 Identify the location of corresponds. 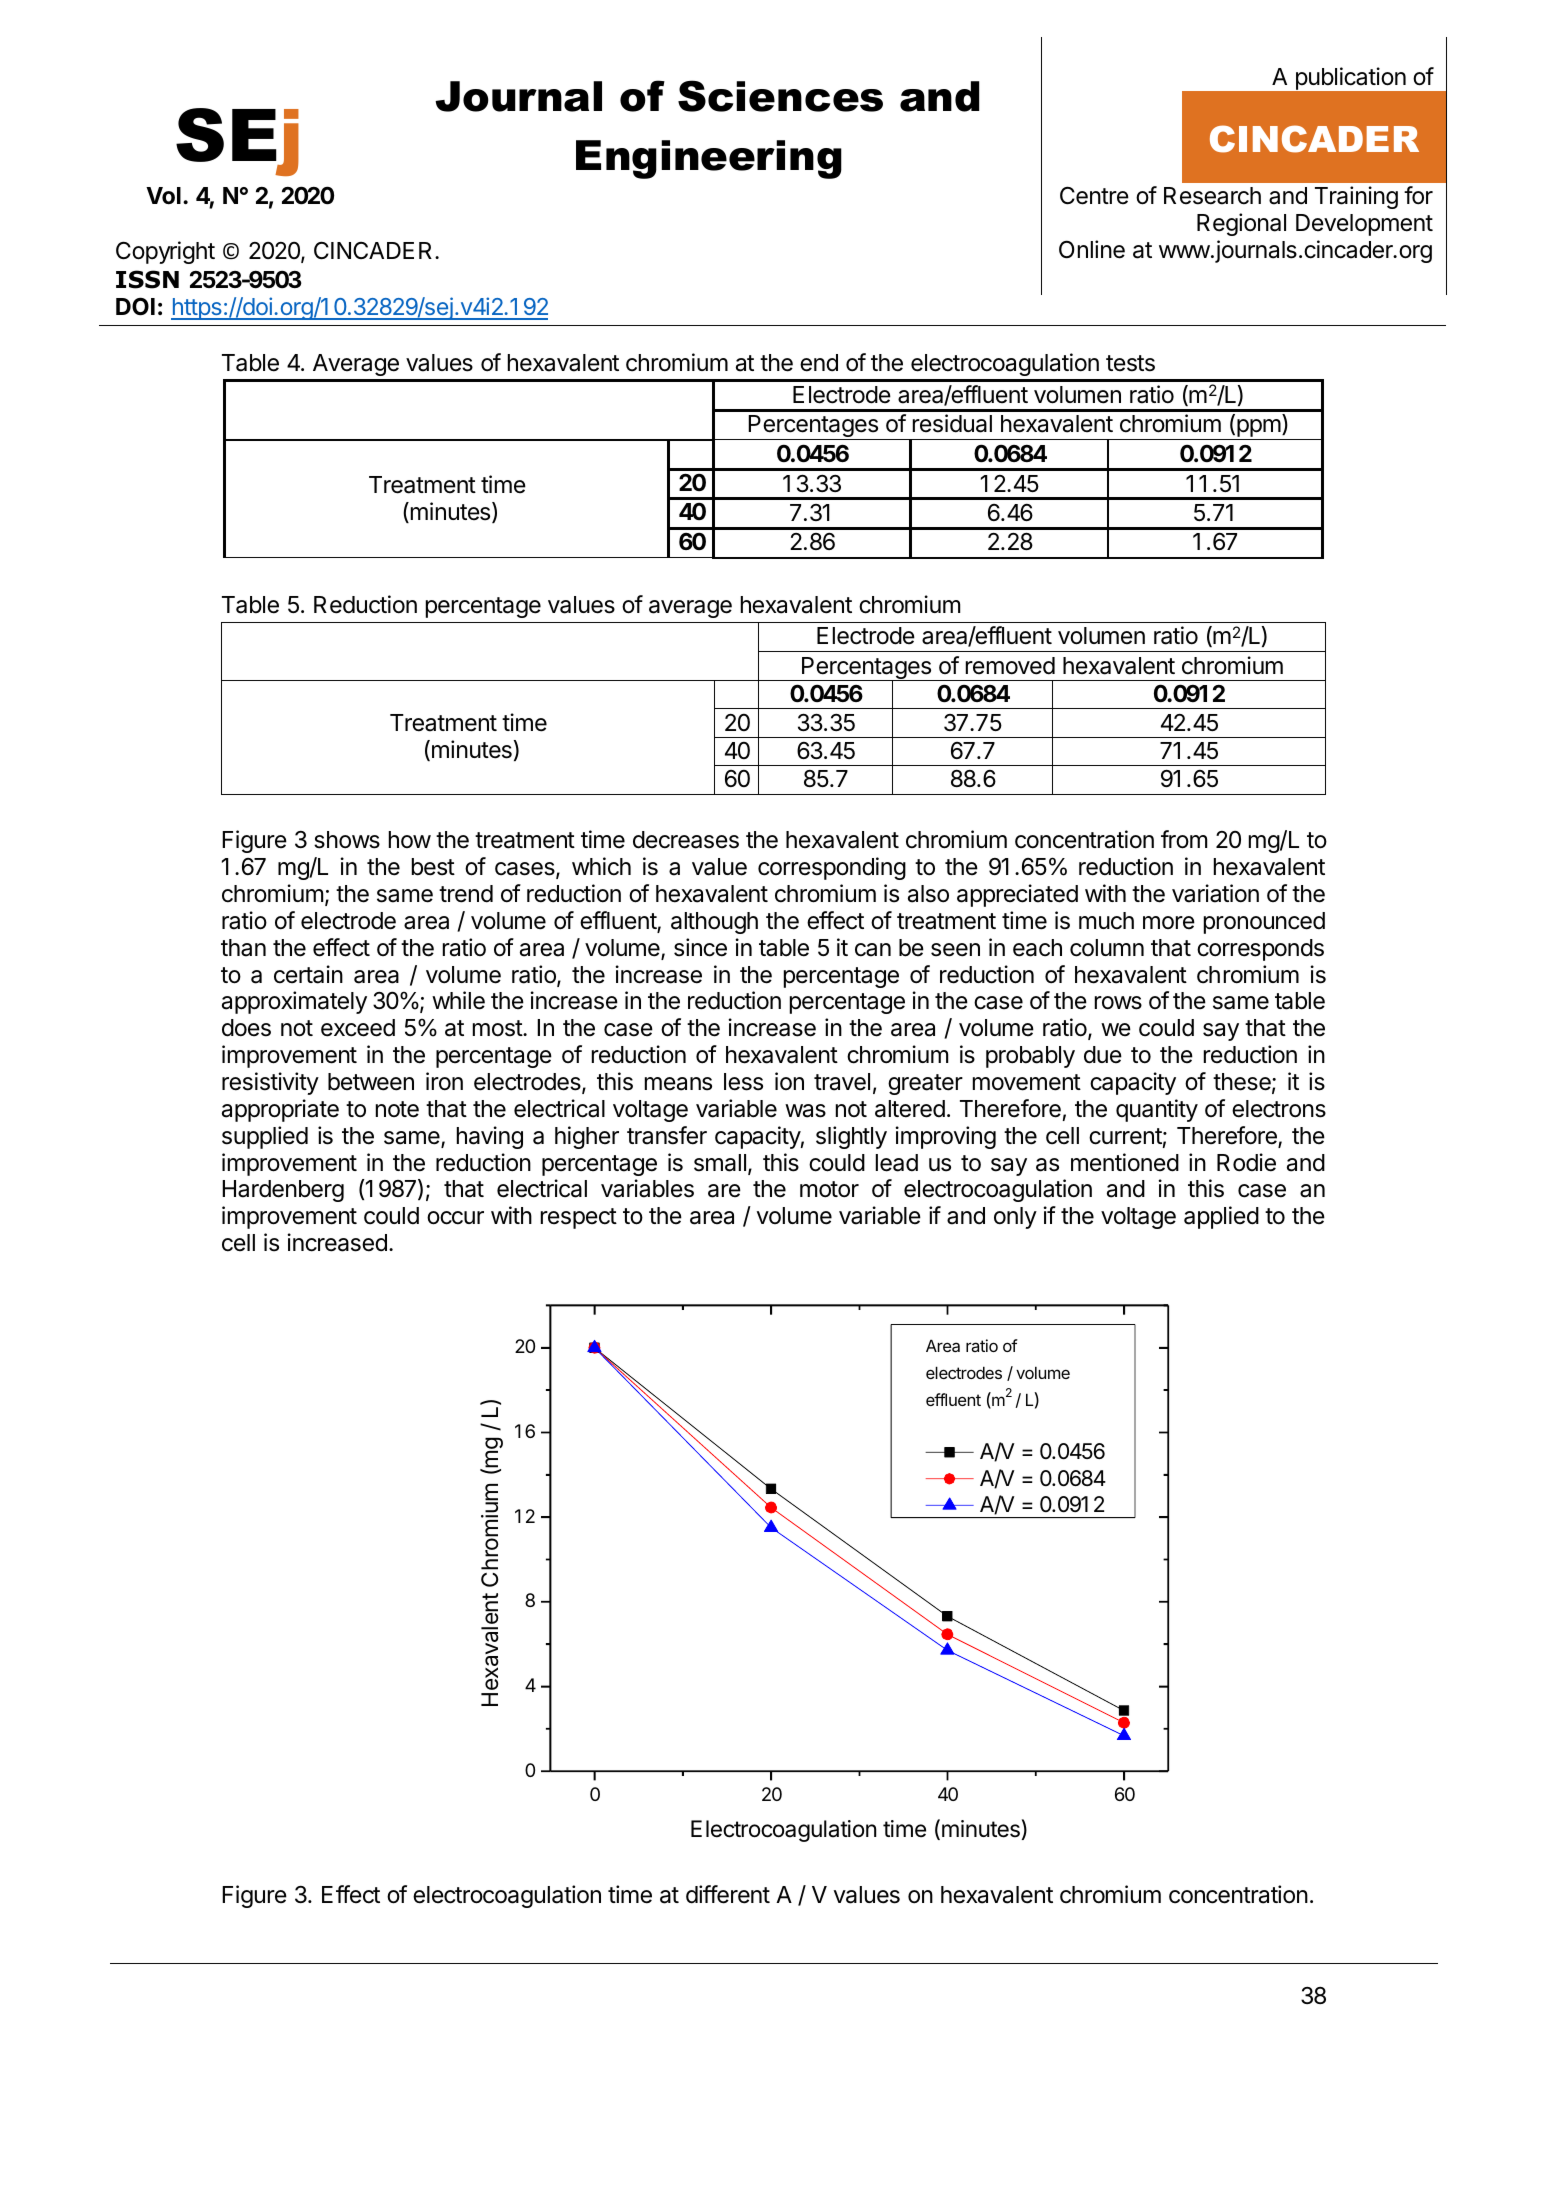
(1260, 950).
